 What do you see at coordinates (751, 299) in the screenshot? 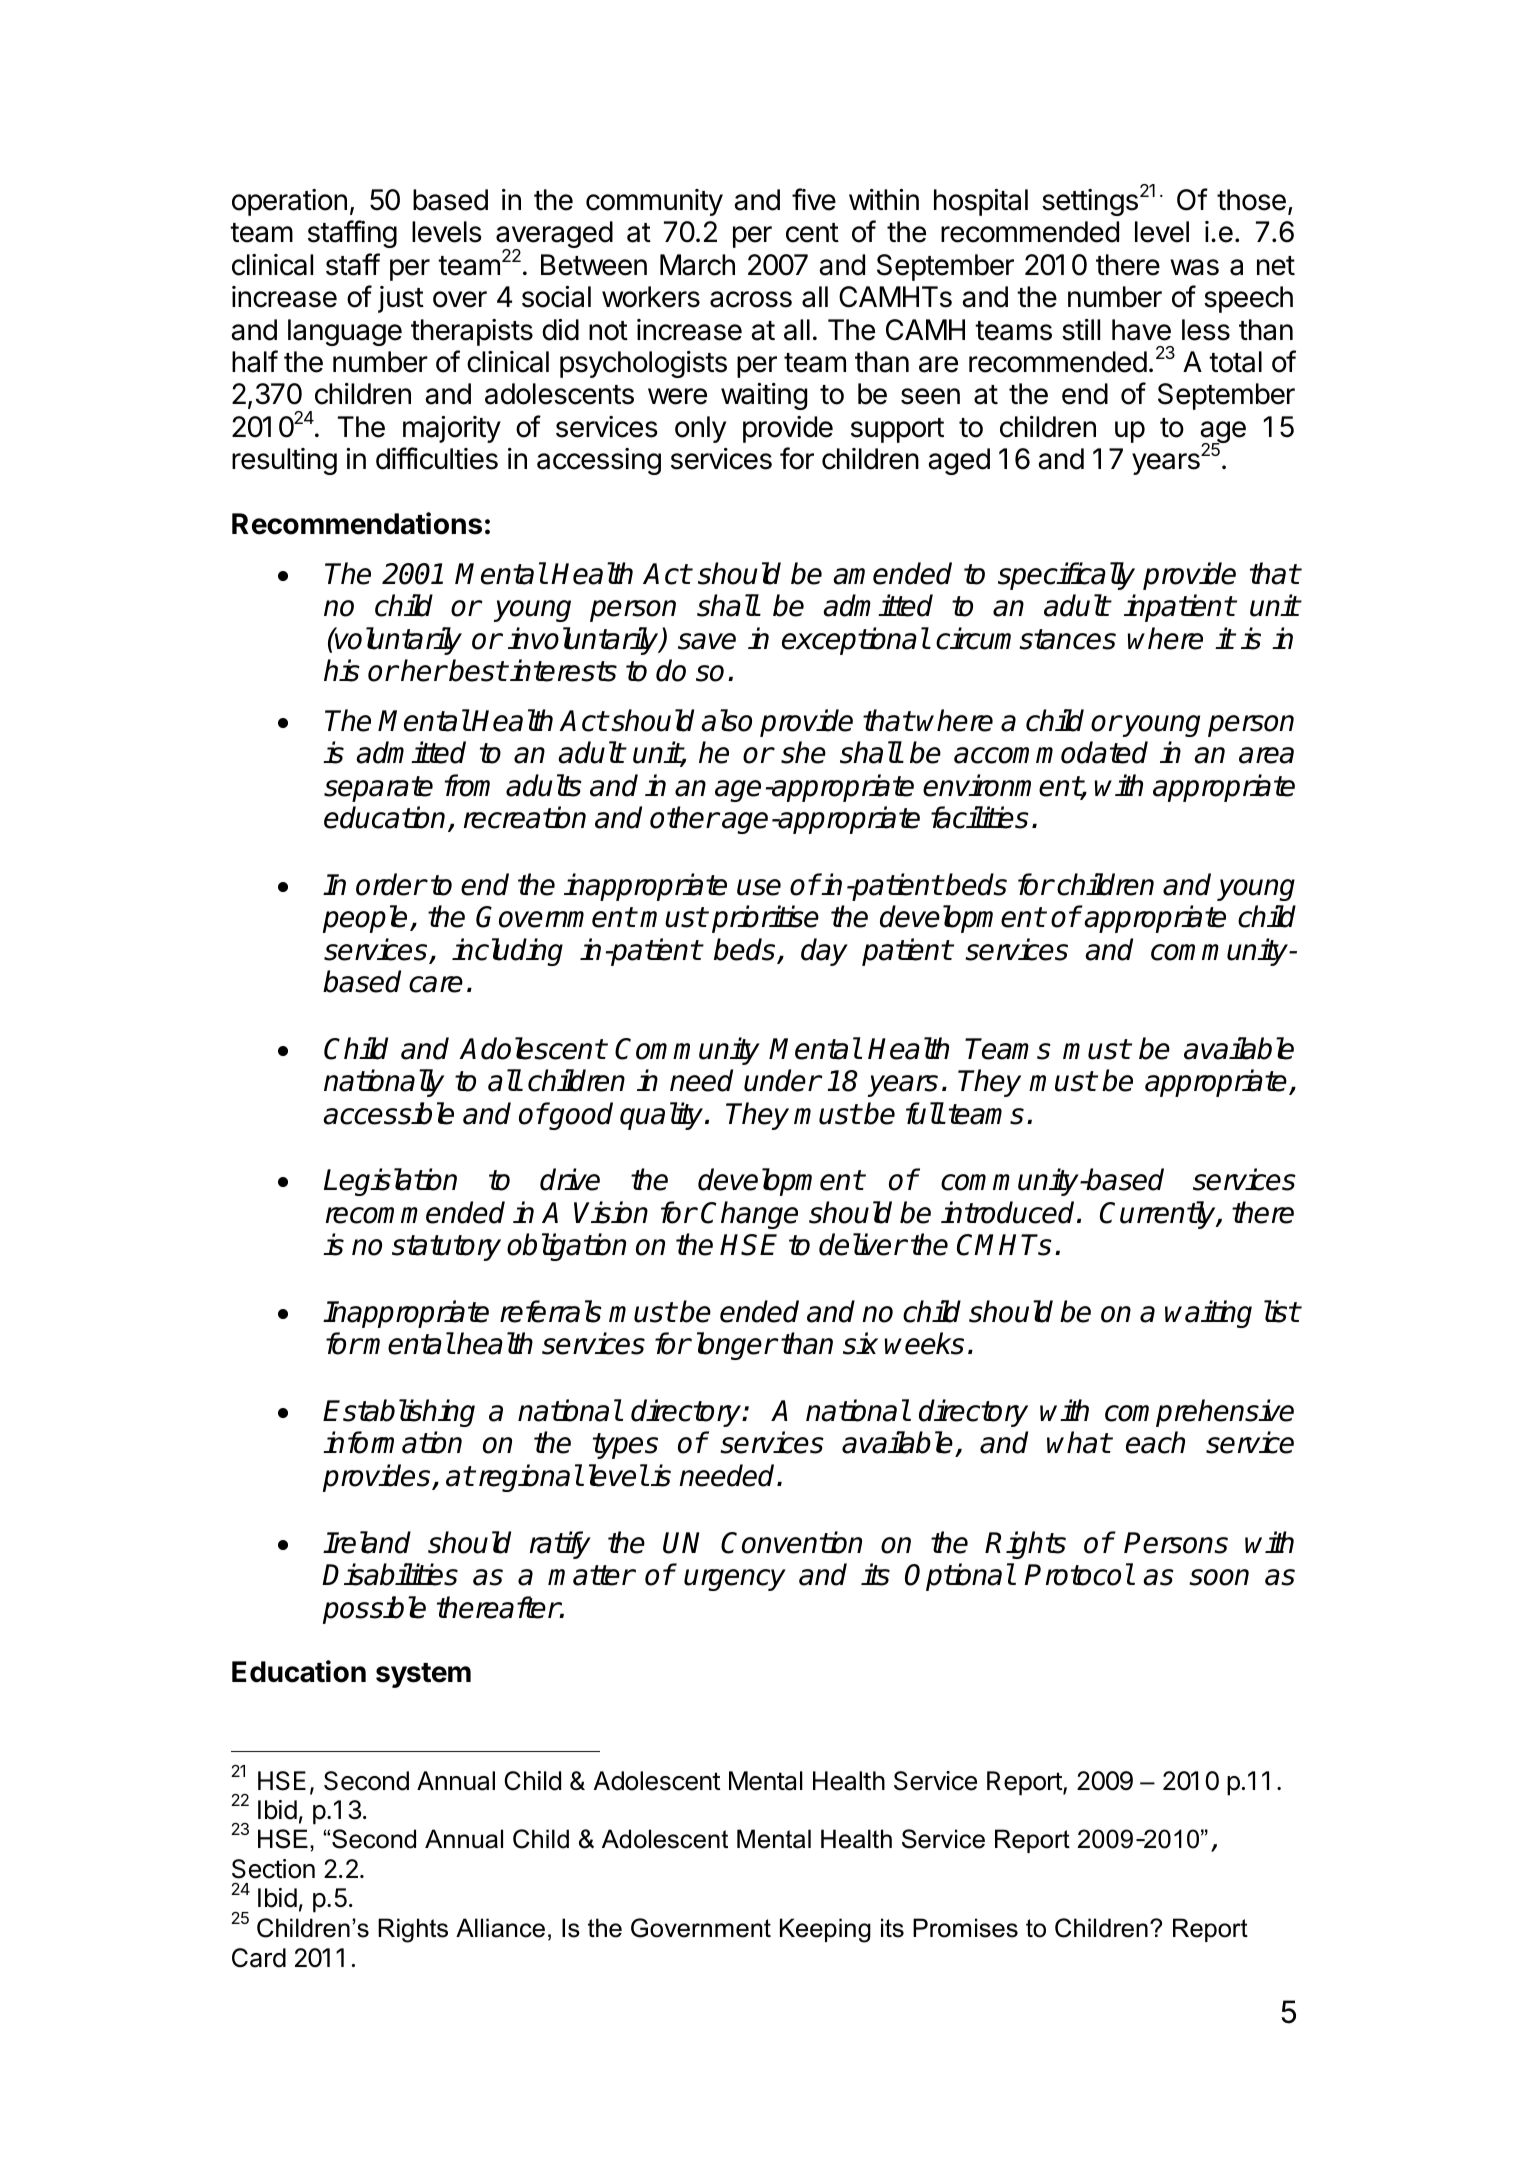
I see `across` at bounding box center [751, 299].
